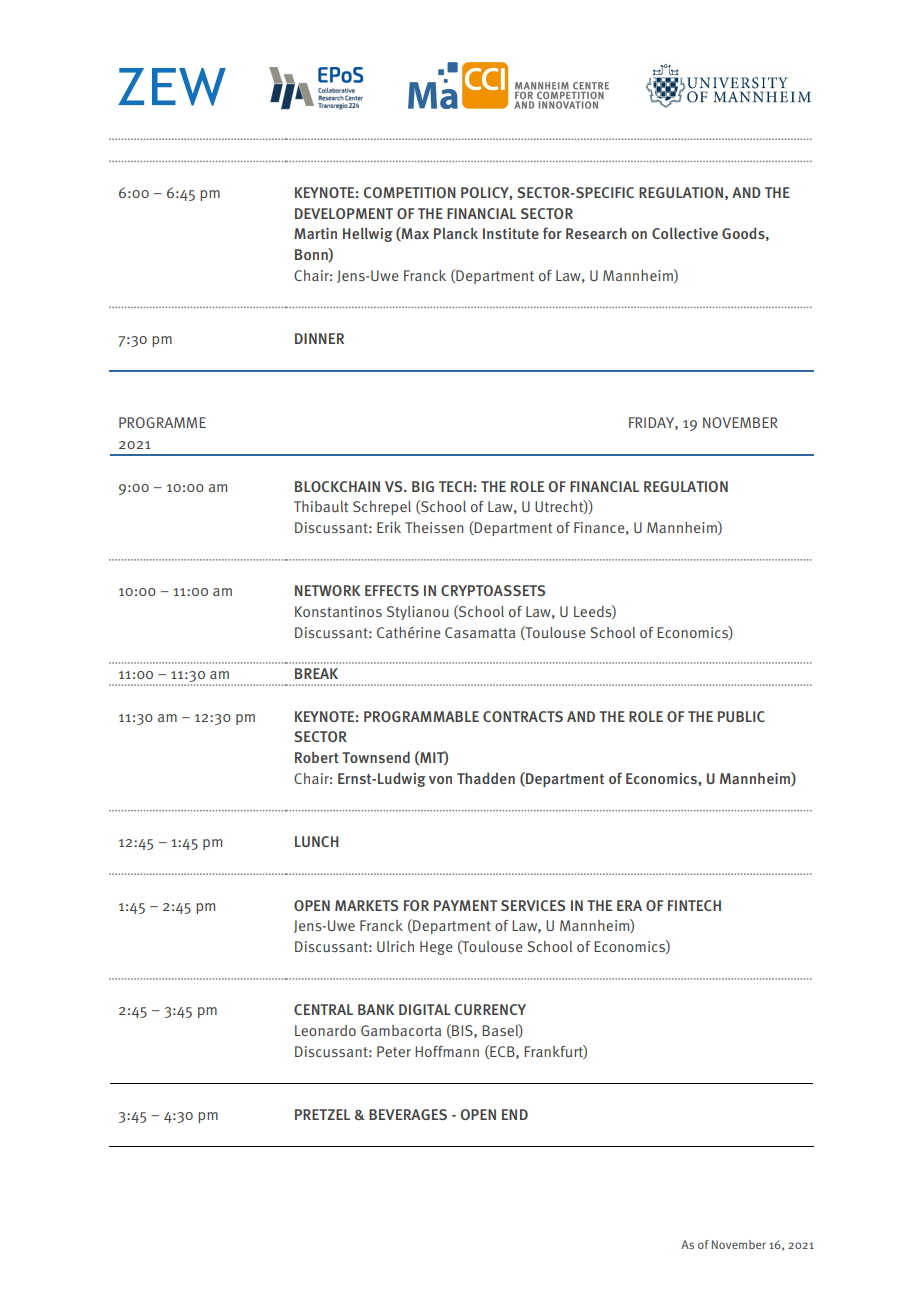 The width and height of the document is (924, 1308). What do you see at coordinates (440, 780) in the document?
I see `von` at bounding box center [440, 780].
